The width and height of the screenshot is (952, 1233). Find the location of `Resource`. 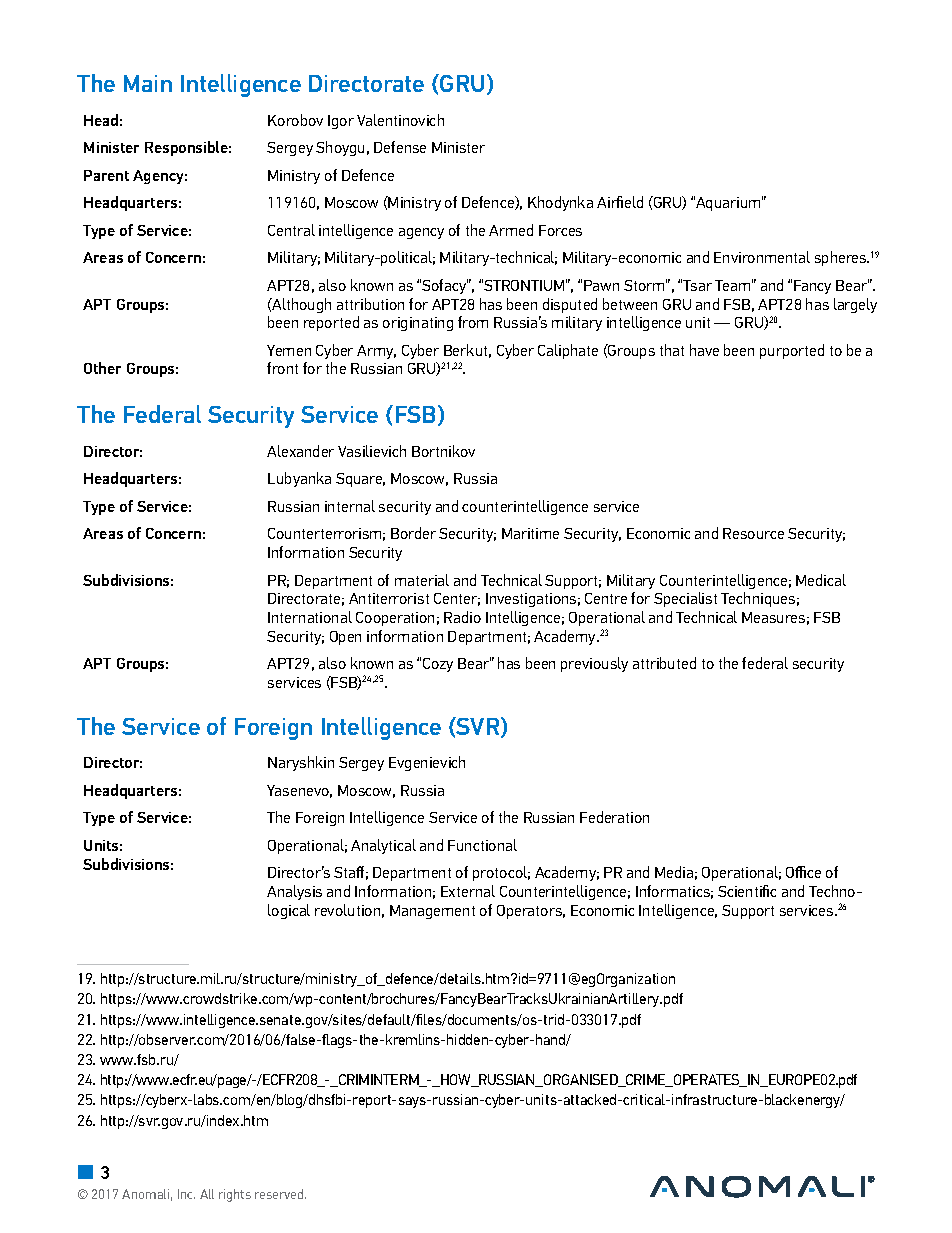

Resource is located at coordinates (753, 533).
